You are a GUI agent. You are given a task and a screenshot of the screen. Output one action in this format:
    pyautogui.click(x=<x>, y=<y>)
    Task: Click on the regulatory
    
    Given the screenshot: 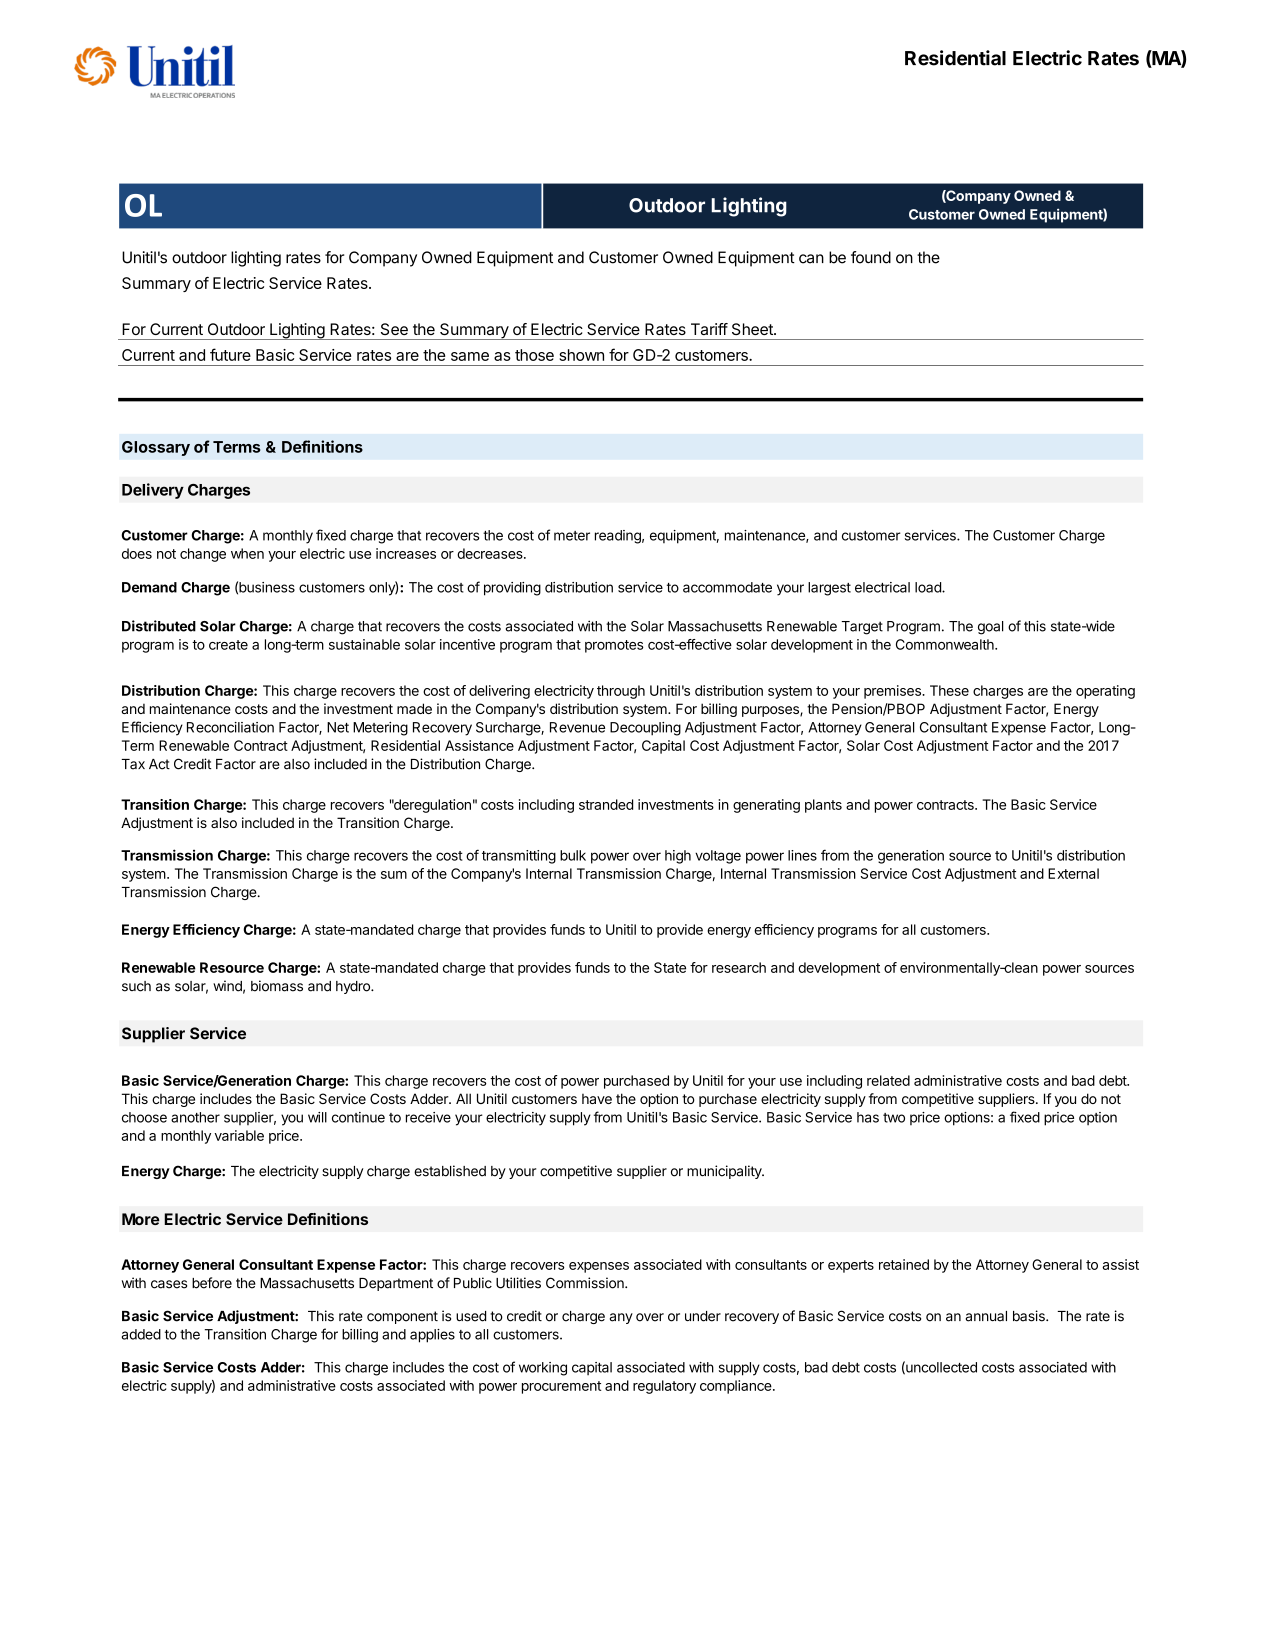 What is the action you would take?
    pyautogui.click(x=664, y=1387)
